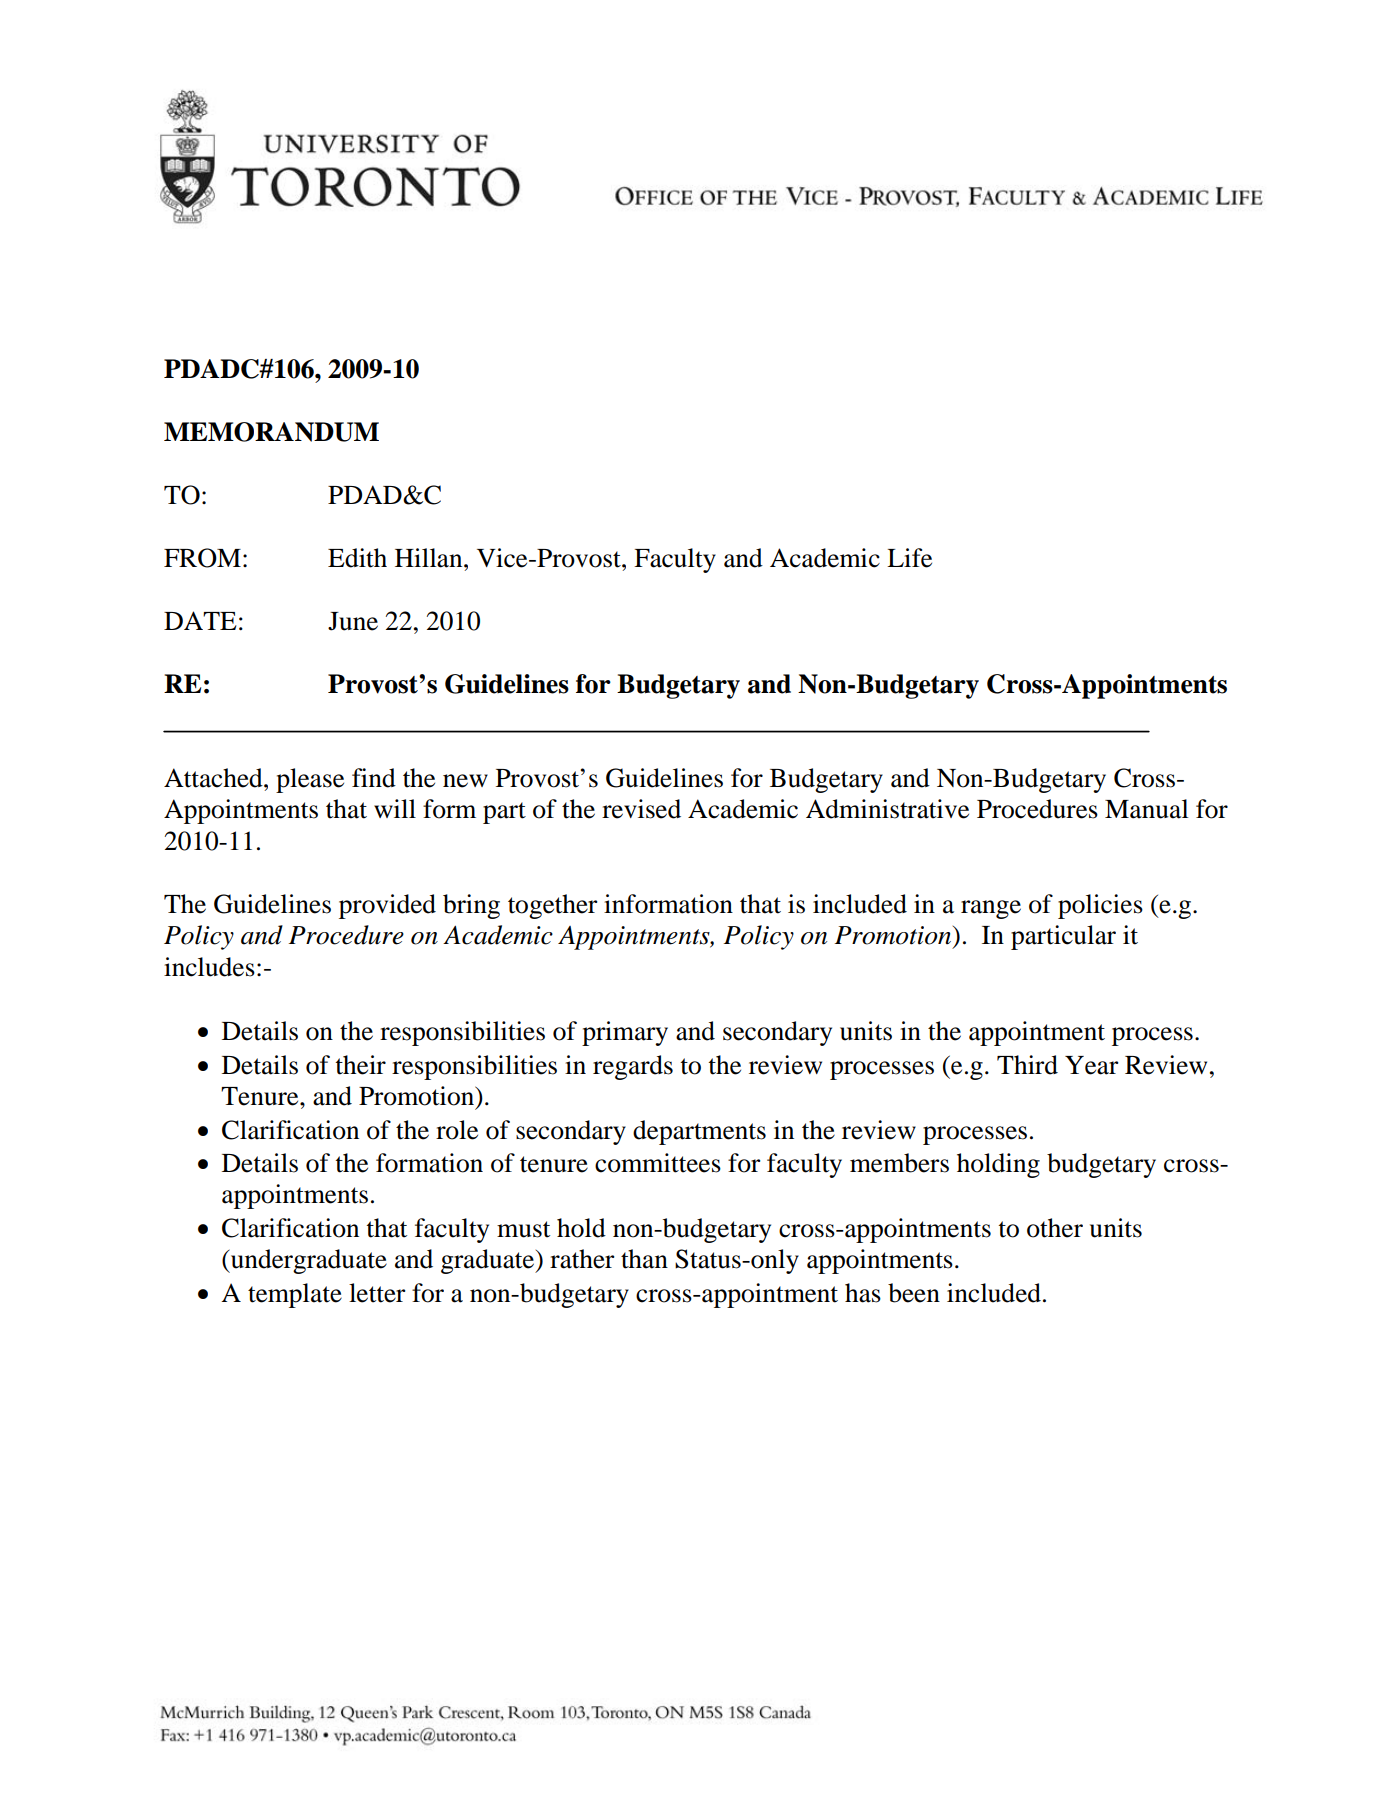 The image size is (1395, 1805). What do you see at coordinates (387, 906) in the image?
I see `provided` at bounding box center [387, 906].
